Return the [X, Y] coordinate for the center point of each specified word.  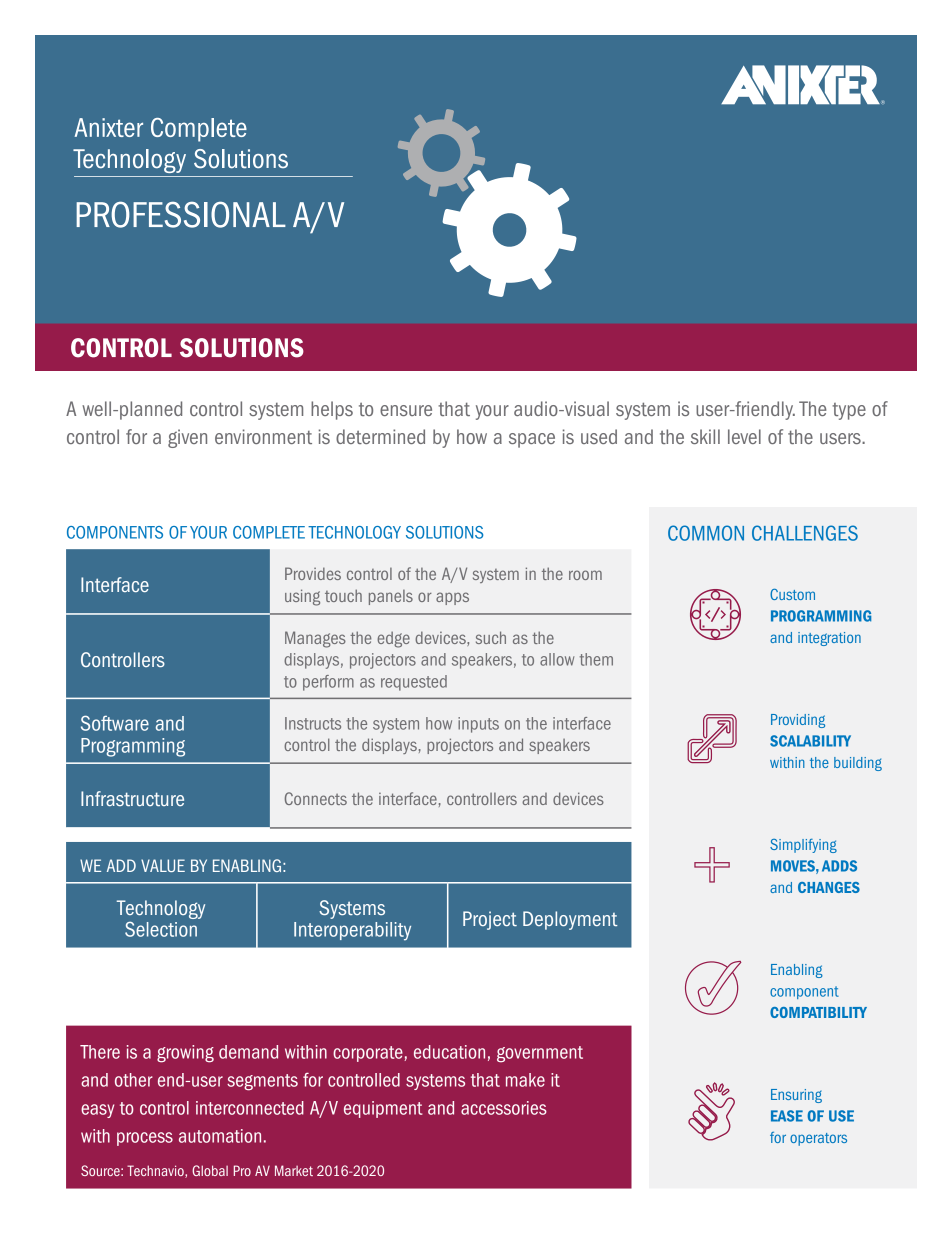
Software [115, 723]
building [858, 764]
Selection [161, 929]
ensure [406, 410]
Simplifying [803, 846]
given [187, 438]
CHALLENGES [805, 533]
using [302, 597]
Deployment [570, 920]
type [849, 411]
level [744, 436]
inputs [478, 725]
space [532, 440]
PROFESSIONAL [181, 214]
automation [220, 1136]
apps [452, 598]
